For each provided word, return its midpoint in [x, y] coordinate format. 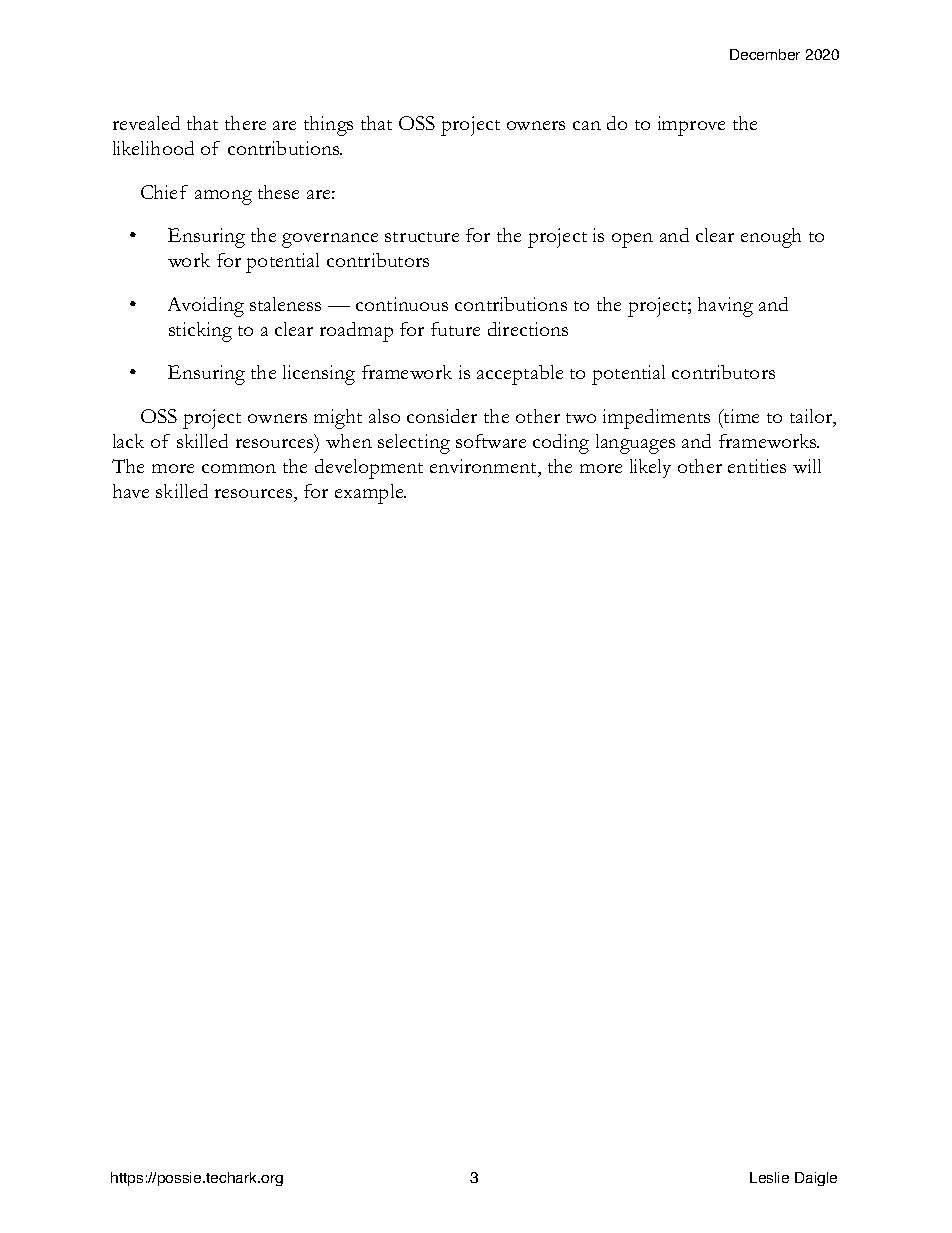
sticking [200, 332]
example [370, 494]
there [245, 123]
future [455, 329]
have [131, 491]
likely [650, 468]
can [587, 125]
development [369, 469]
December [765, 54]
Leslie [769, 1177]
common [239, 468]
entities [757, 466]
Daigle [816, 1179]
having [725, 307]
